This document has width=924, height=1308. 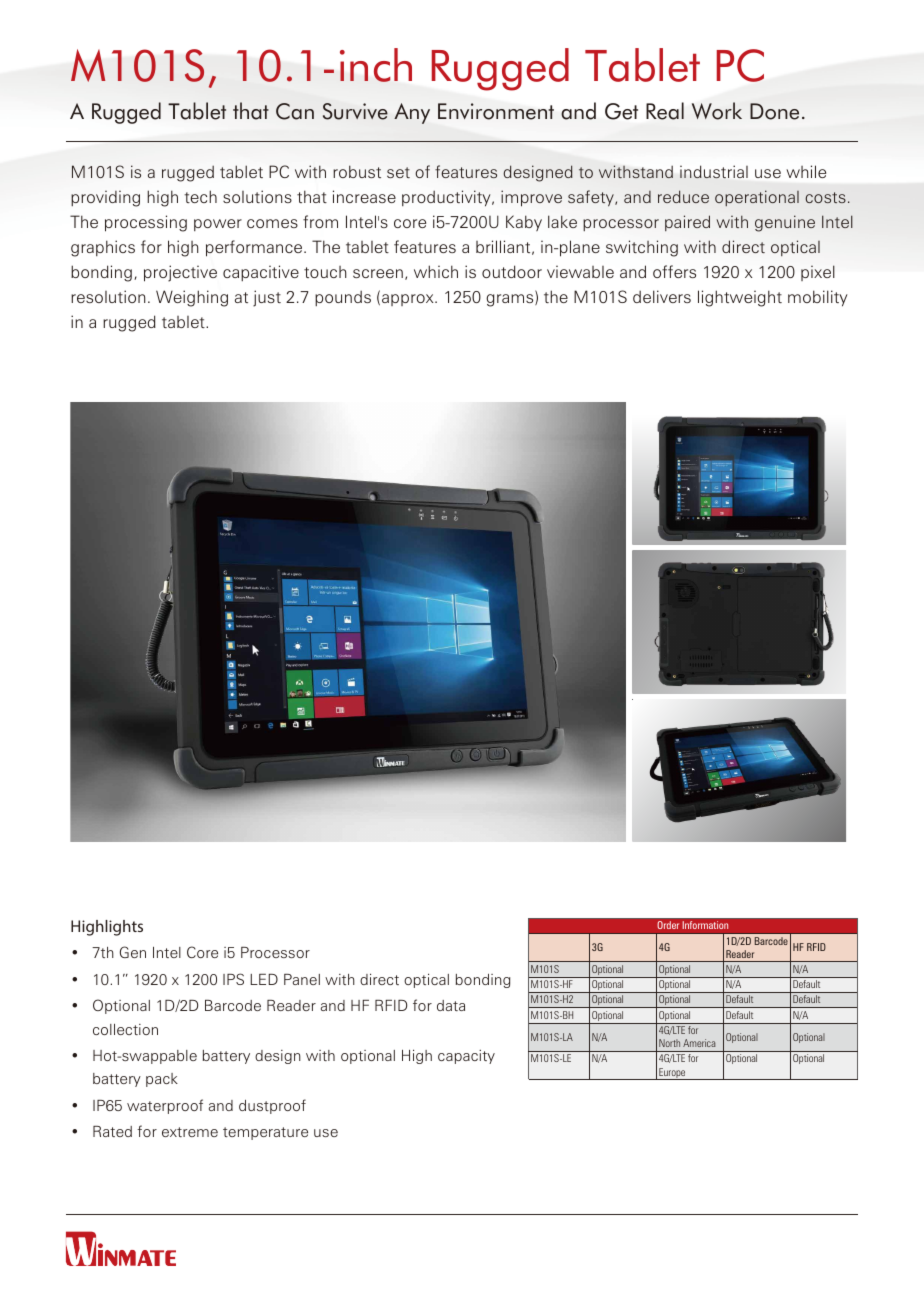 What do you see at coordinates (717, 111) in the document?
I see `Work` at bounding box center [717, 111].
